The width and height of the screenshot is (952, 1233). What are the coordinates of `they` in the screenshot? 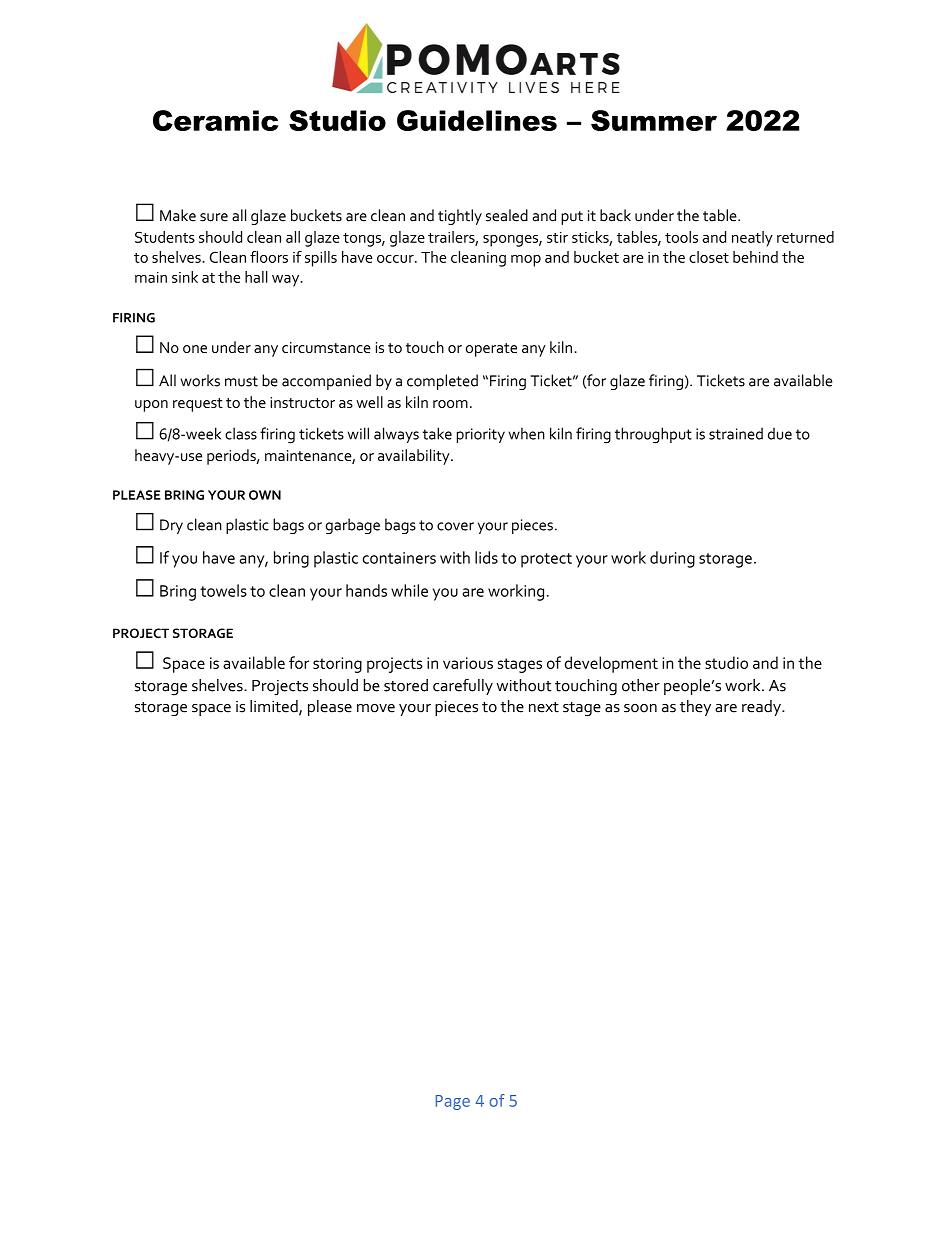 It's located at (695, 708).
